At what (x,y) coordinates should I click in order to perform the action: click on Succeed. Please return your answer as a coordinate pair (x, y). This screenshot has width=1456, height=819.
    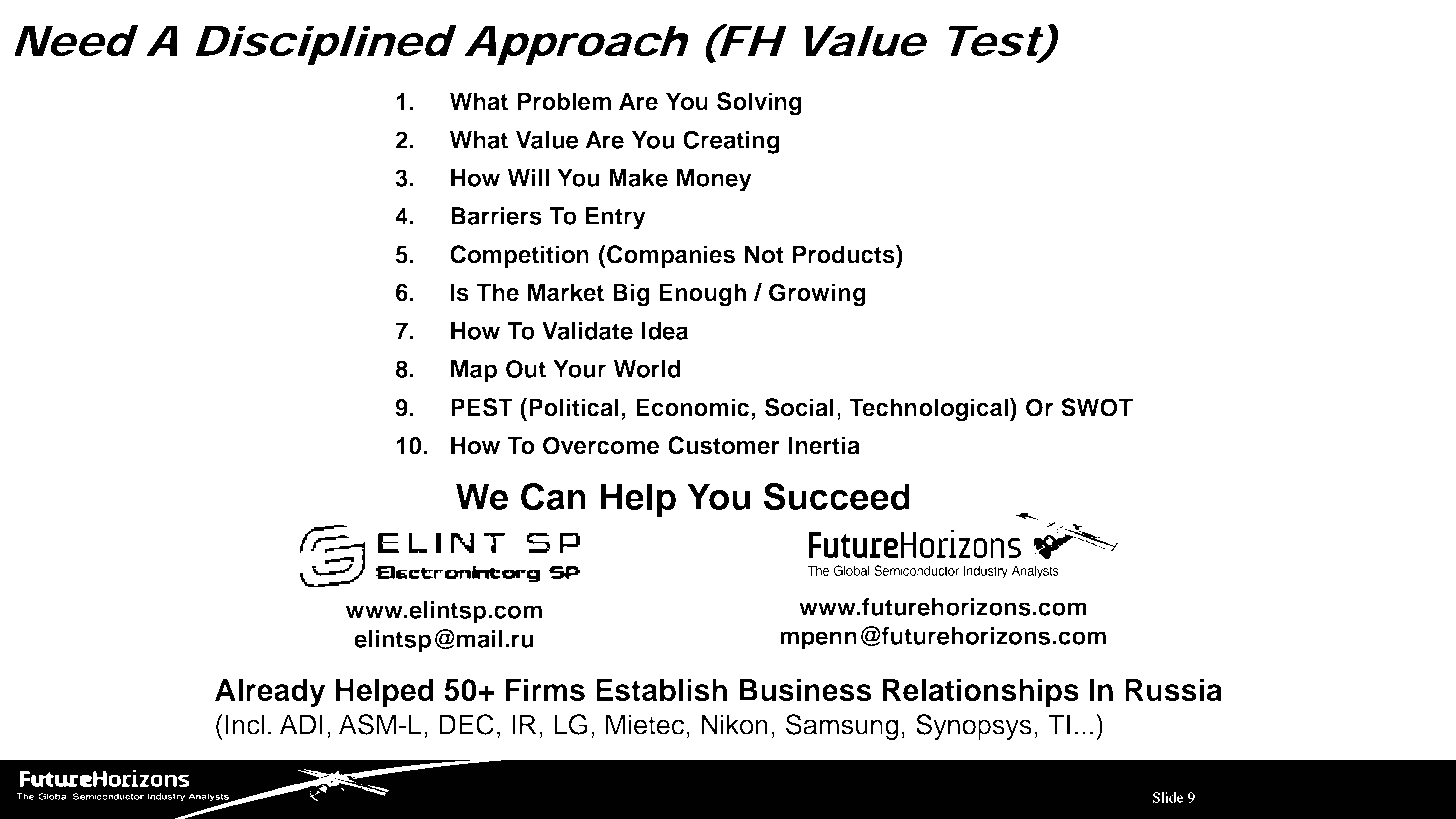
    Looking at the image, I should click on (837, 497).
